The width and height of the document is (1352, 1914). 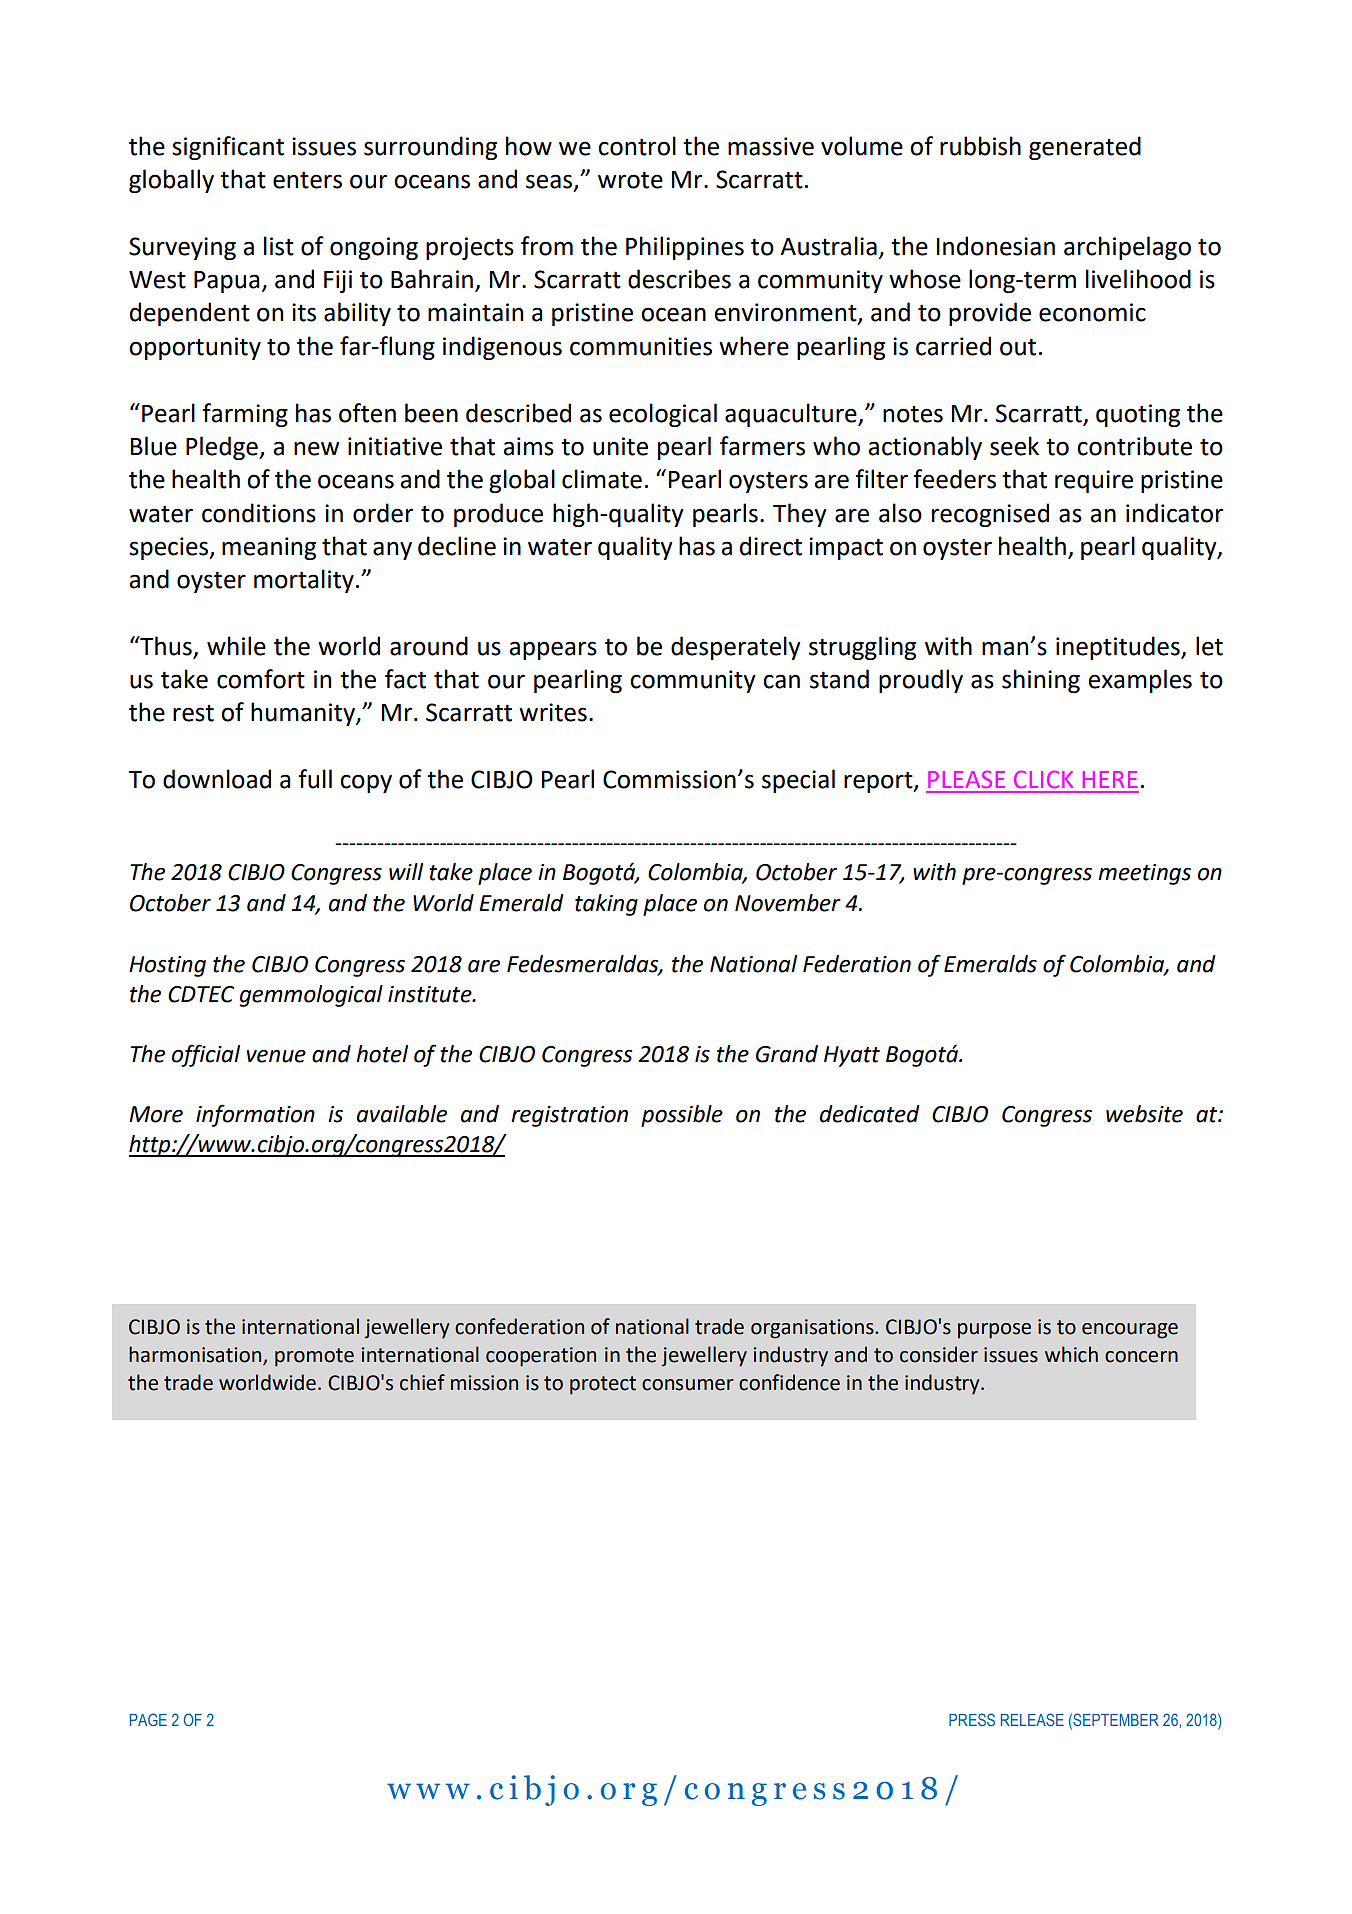 What do you see at coordinates (1144, 874) in the document?
I see `meetings` at bounding box center [1144, 874].
